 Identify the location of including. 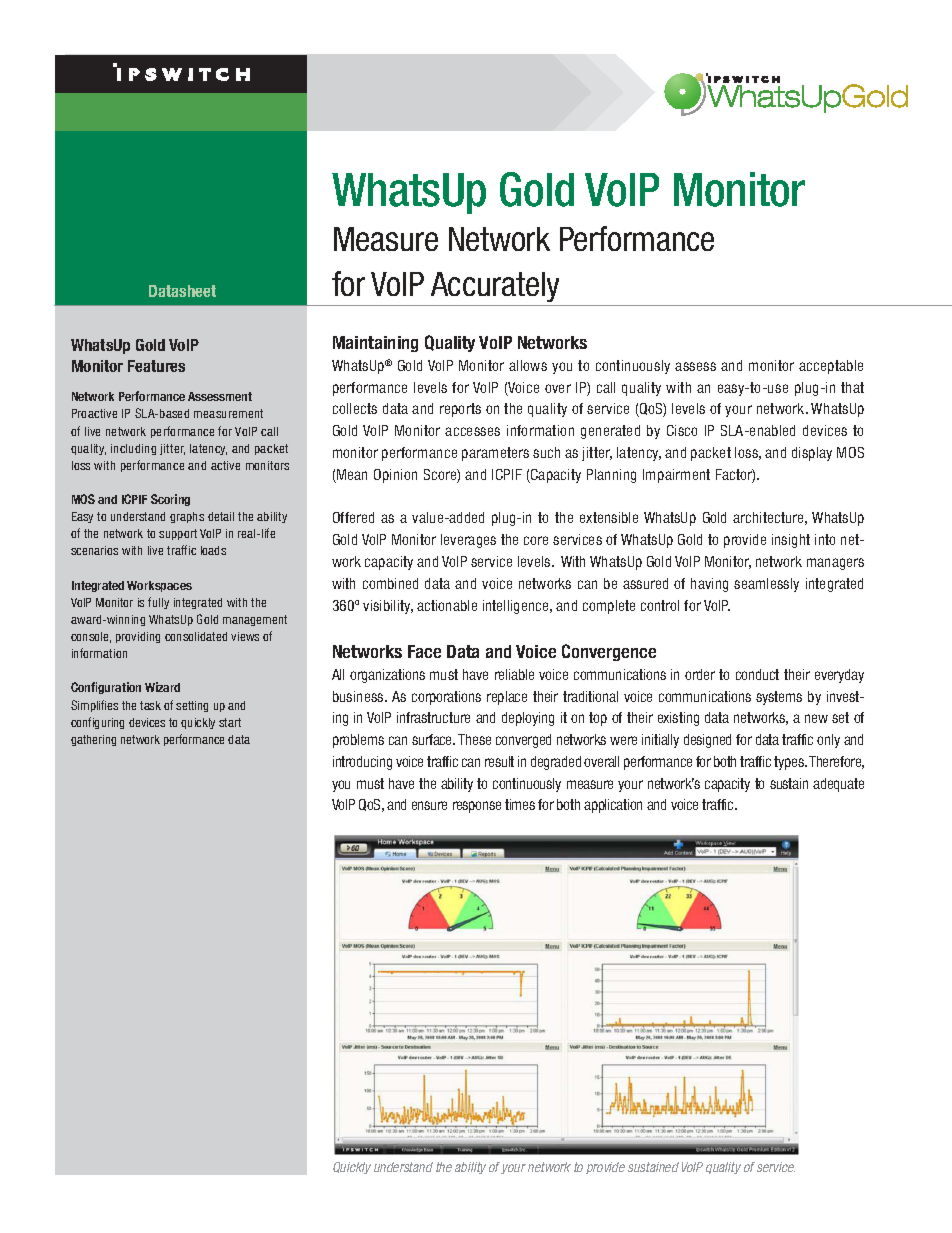
(133, 449).
